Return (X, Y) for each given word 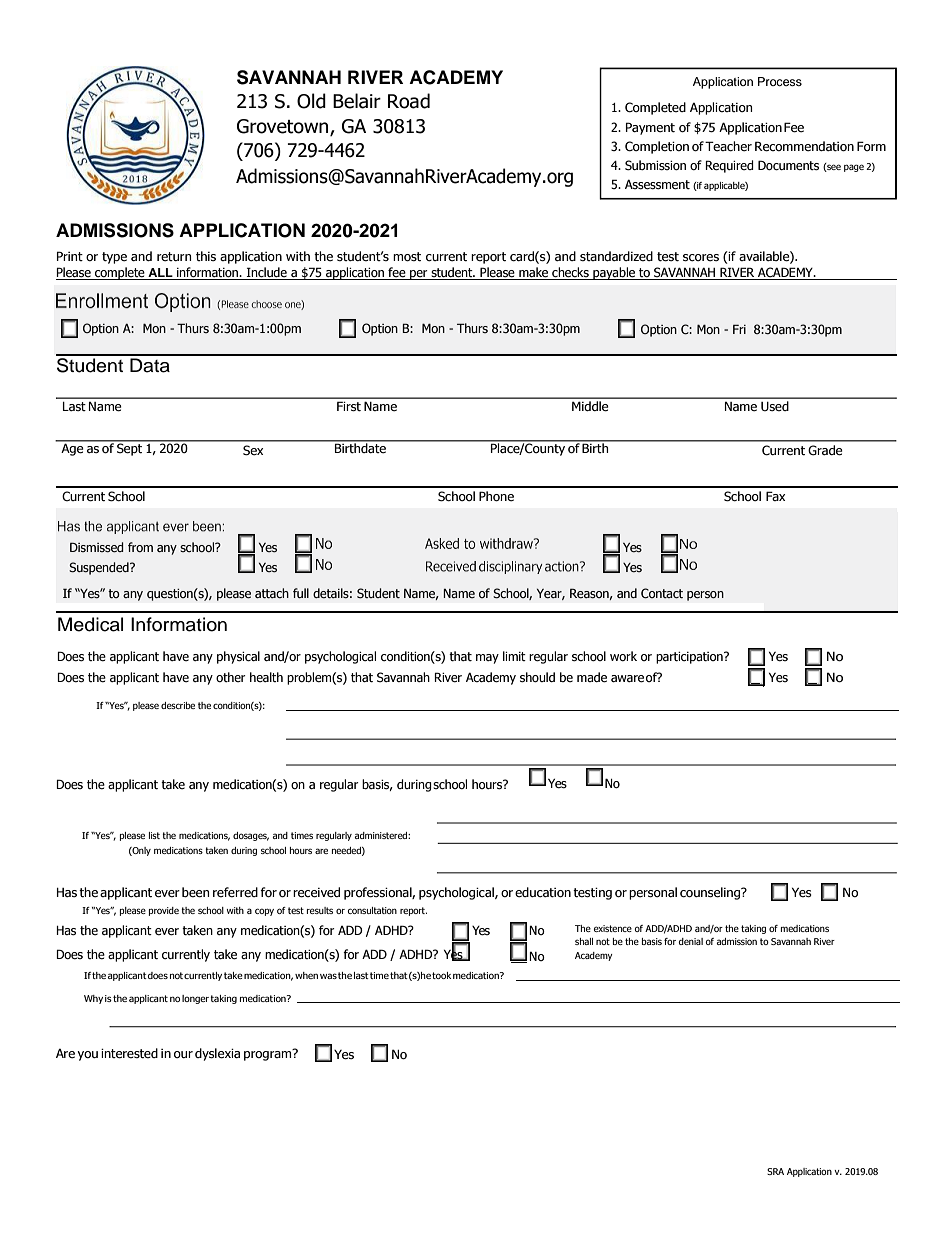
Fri (739, 329)
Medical (90, 624)
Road (409, 101)
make (534, 273)
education (543, 892)
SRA (775, 1171)
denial (691, 941)
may (487, 659)
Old (311, 101)
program (269, 1055)
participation (690, 658)
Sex (253, 450)
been (195, 892)
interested (129, 1053)
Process (780, 81)
